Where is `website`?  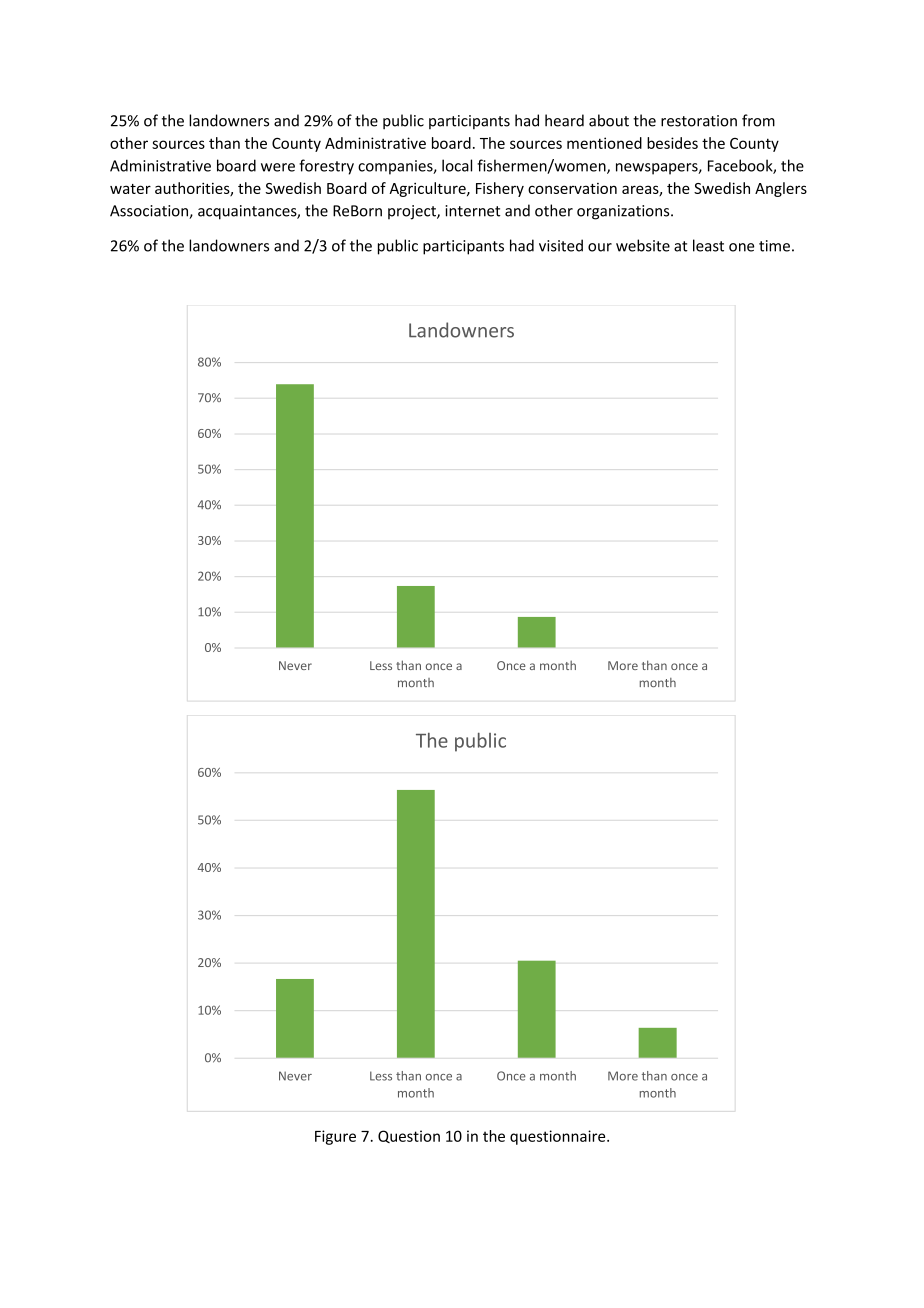
website is located at coordinates (643, 245).
